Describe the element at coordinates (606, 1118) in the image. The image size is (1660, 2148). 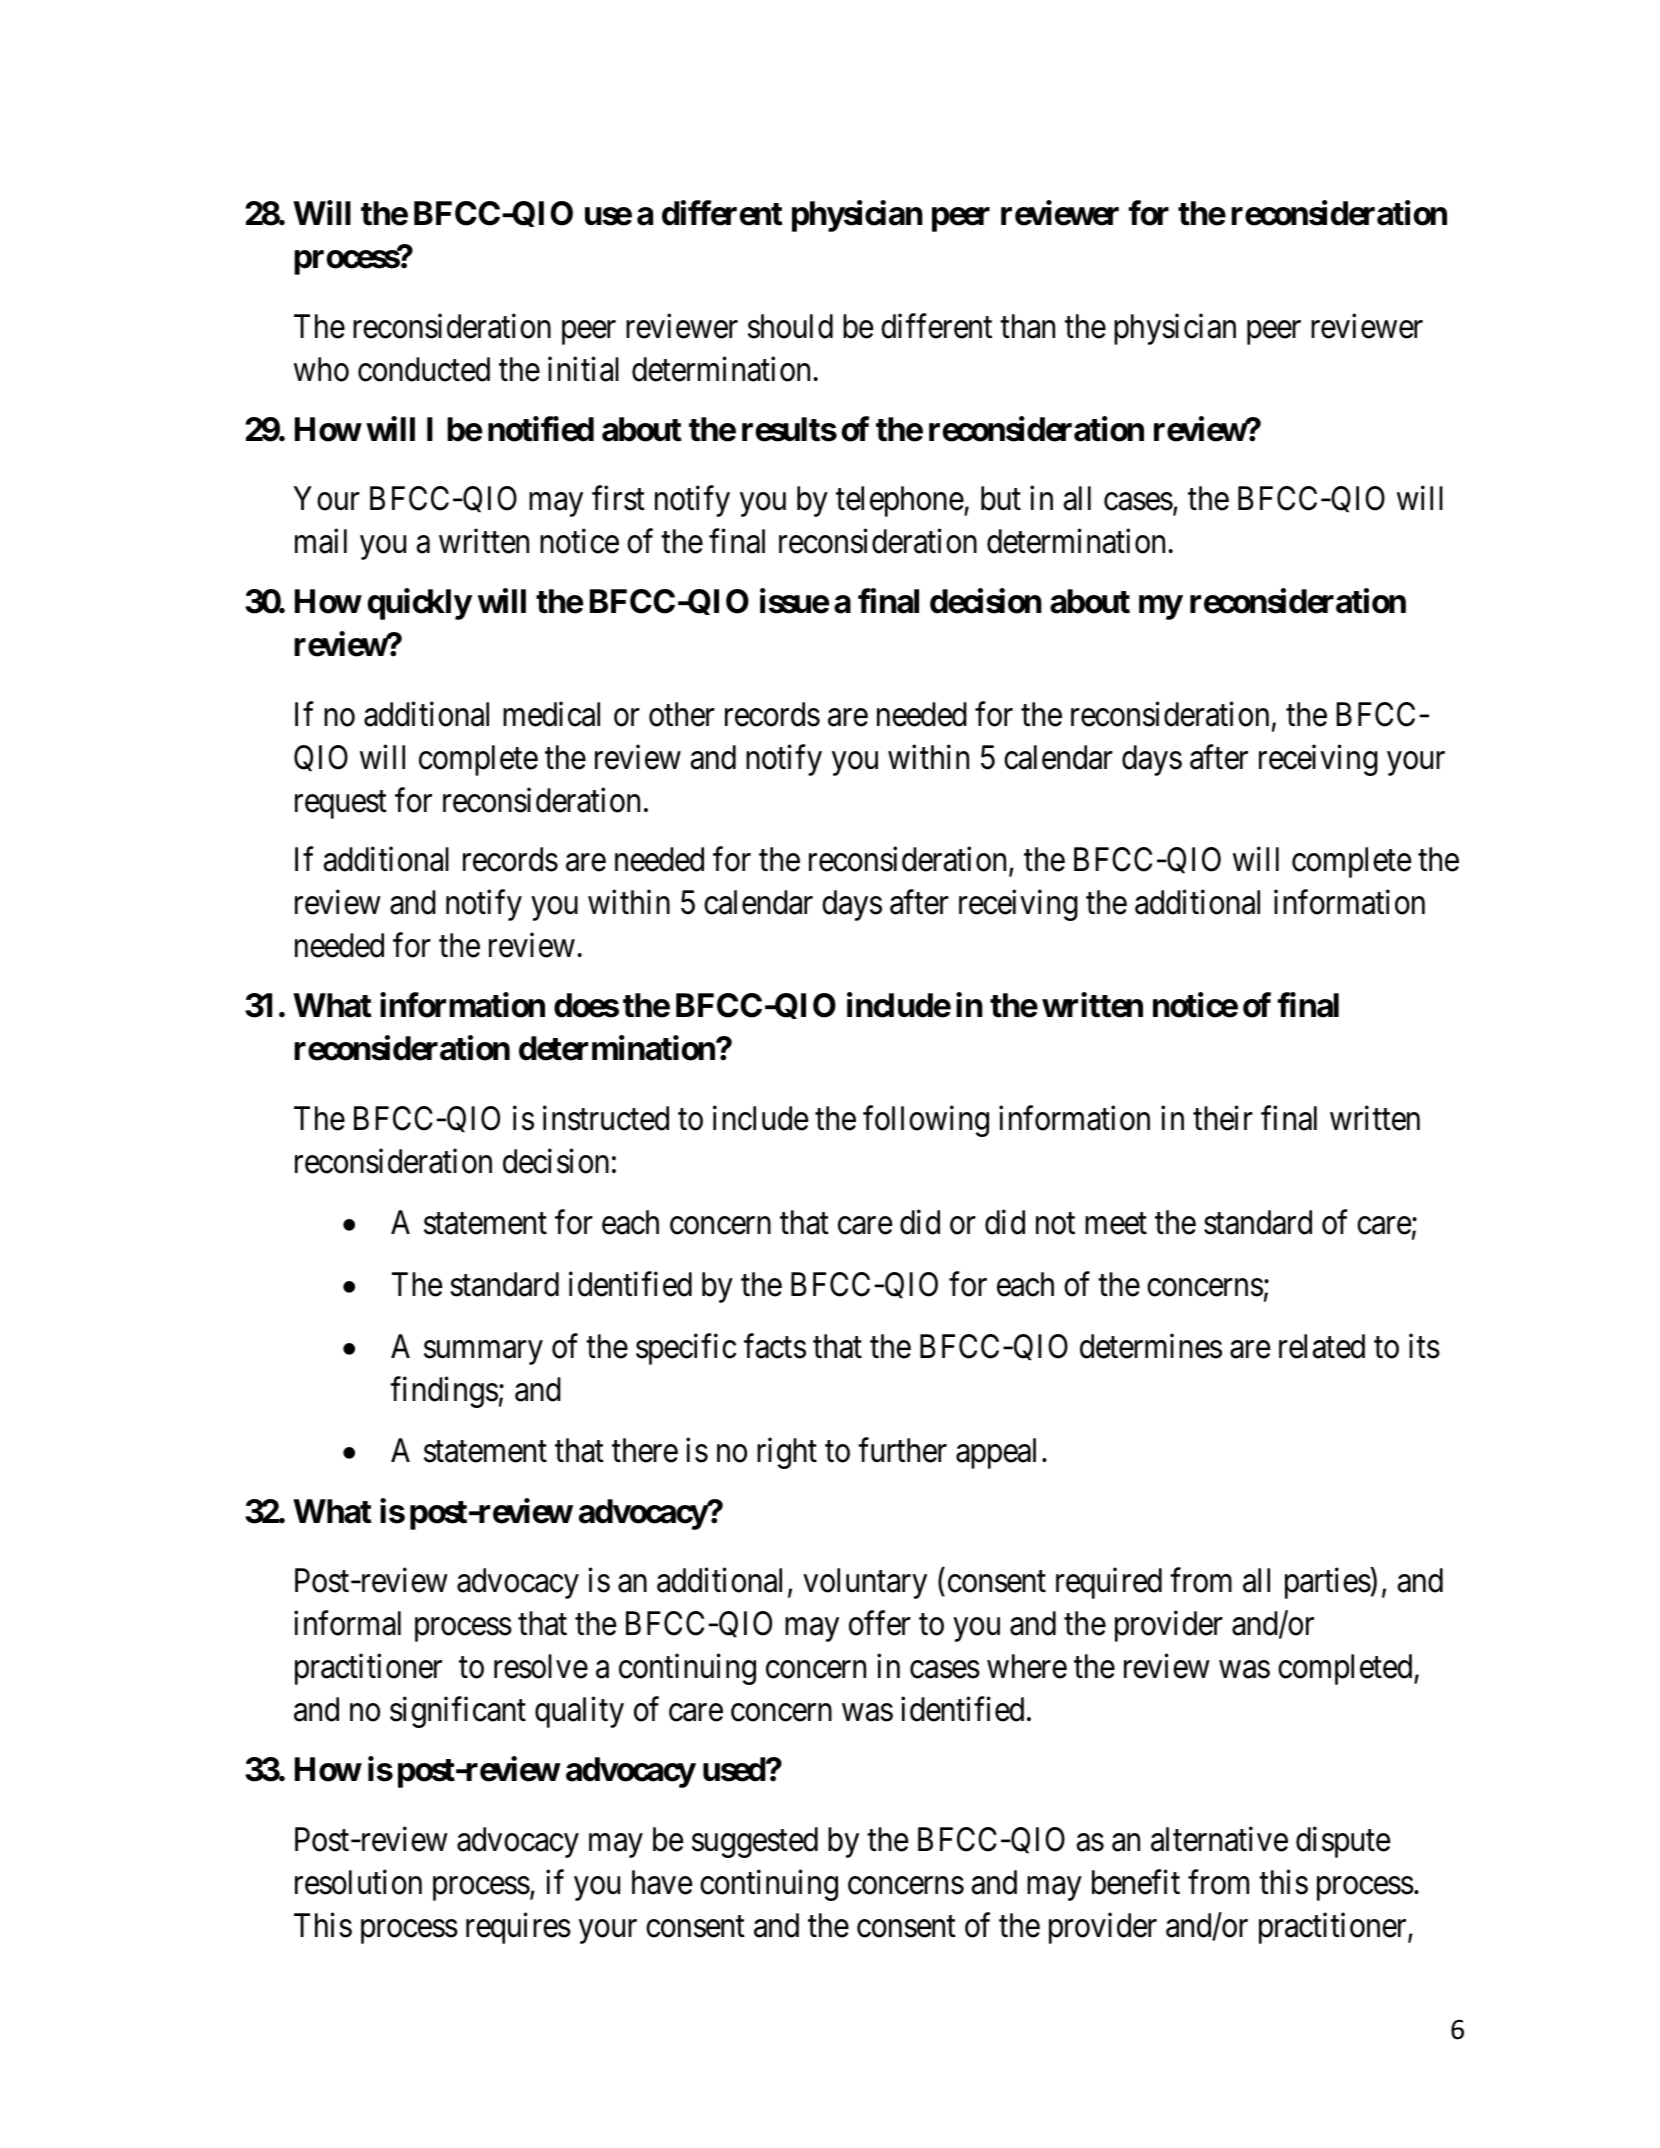
I see `instructed` at that location.
